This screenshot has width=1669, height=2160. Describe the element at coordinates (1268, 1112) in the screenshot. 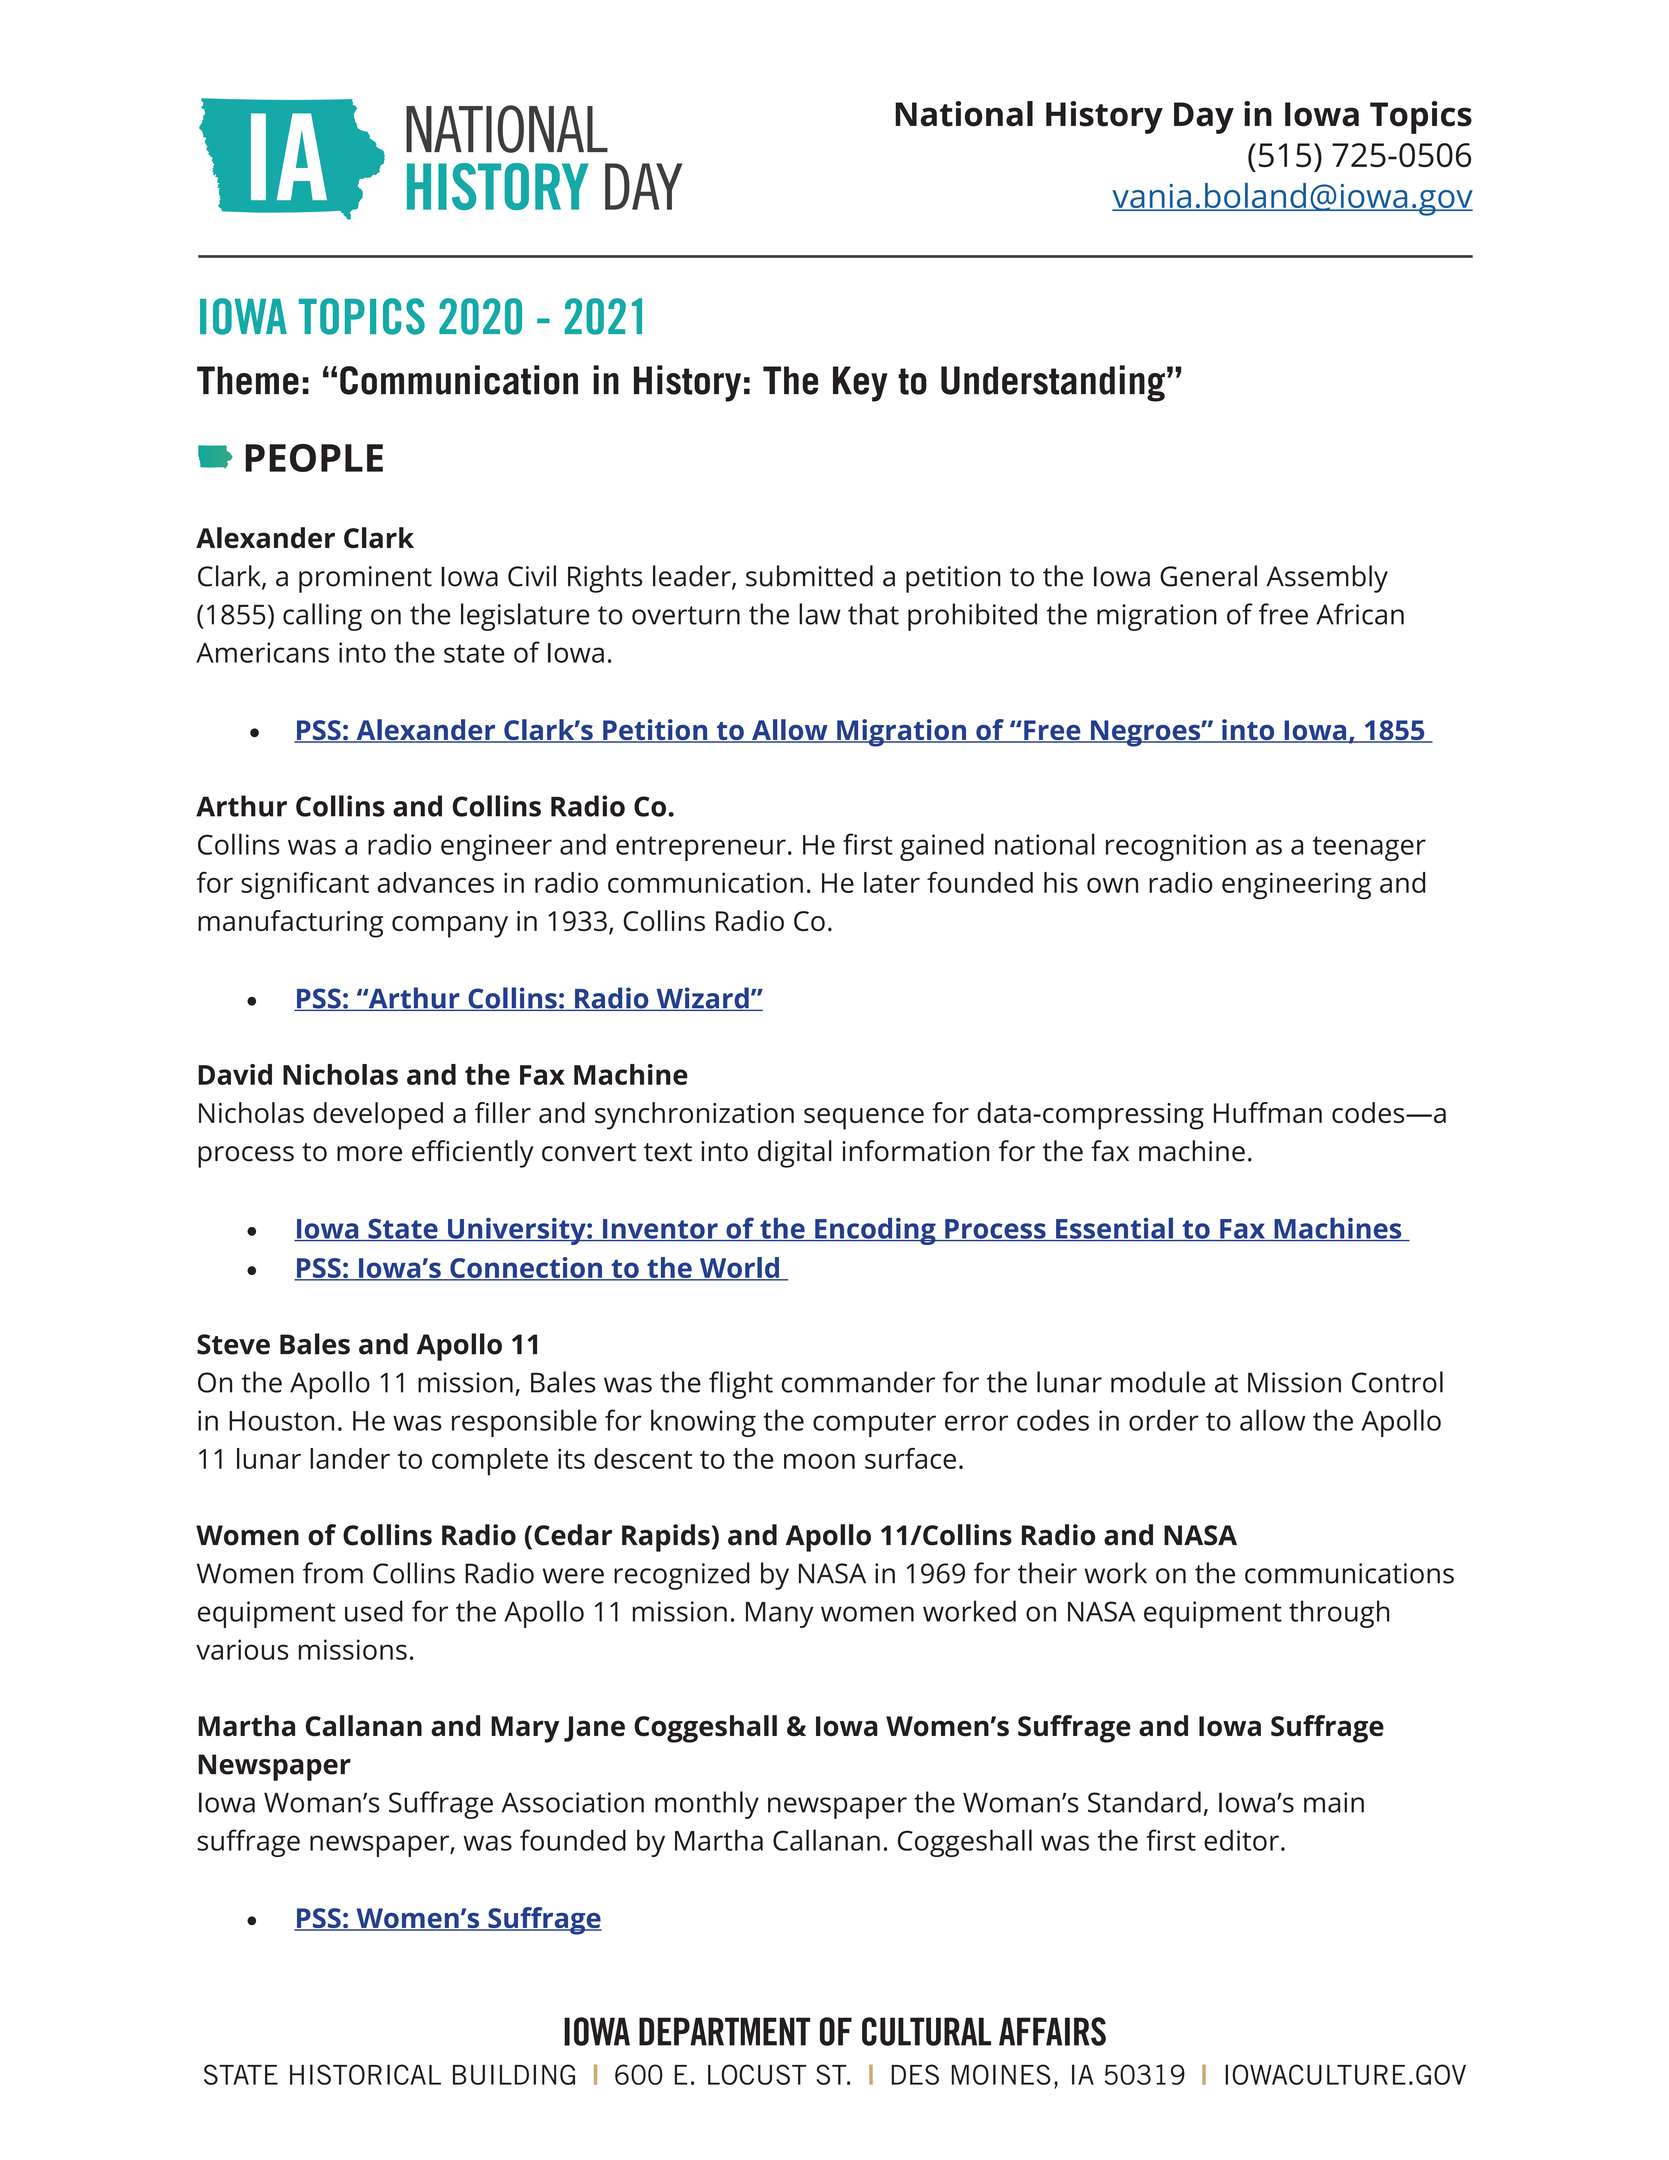

I see `Huffman` at that location.
